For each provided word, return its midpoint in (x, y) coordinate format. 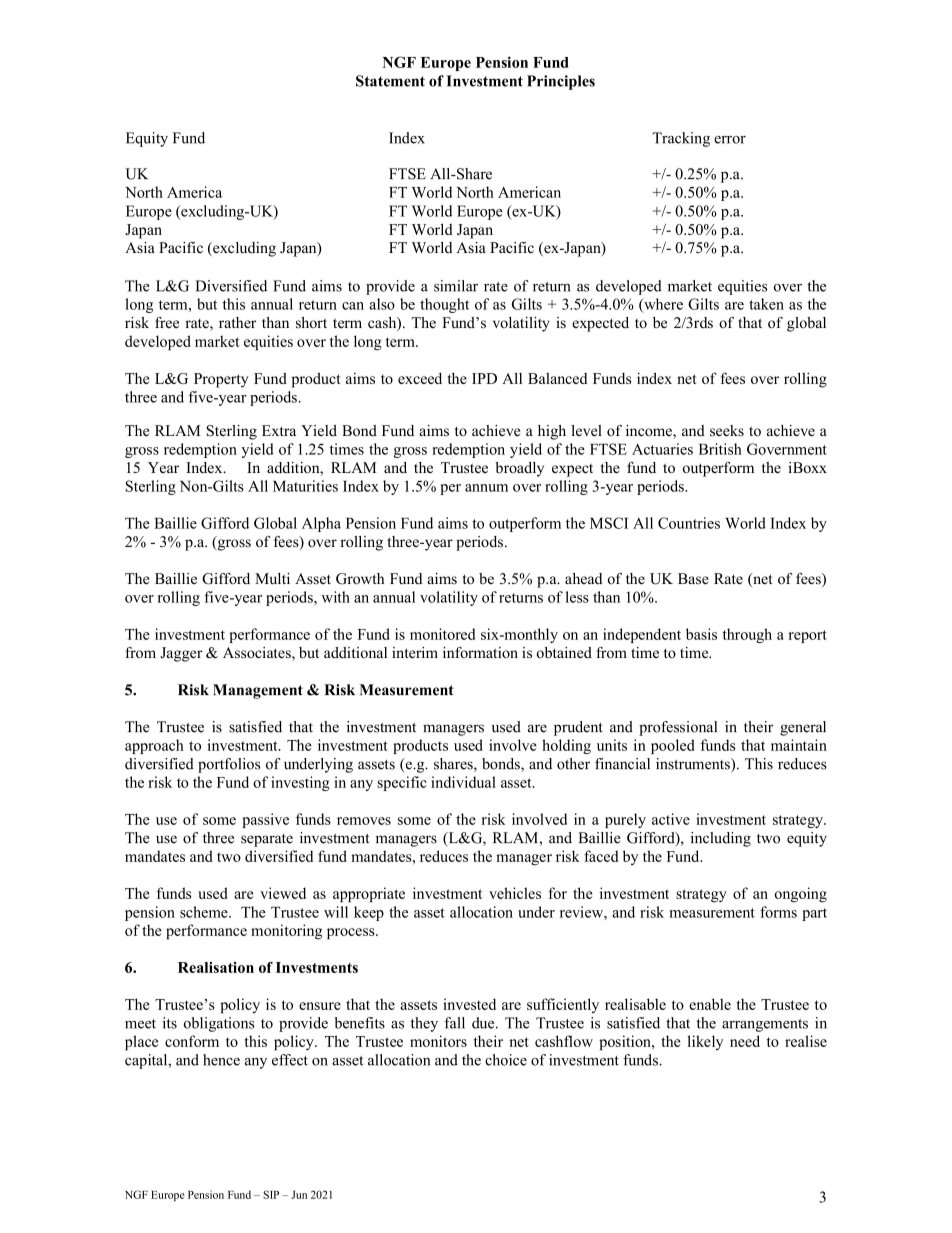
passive (265, 820)
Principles (561, 82)
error (730, 140)
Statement (390, 81)
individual (463, 782)
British (720, 449)
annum (486, 488)
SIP (271, 1194)
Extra (279, 430)
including (721, 839)
